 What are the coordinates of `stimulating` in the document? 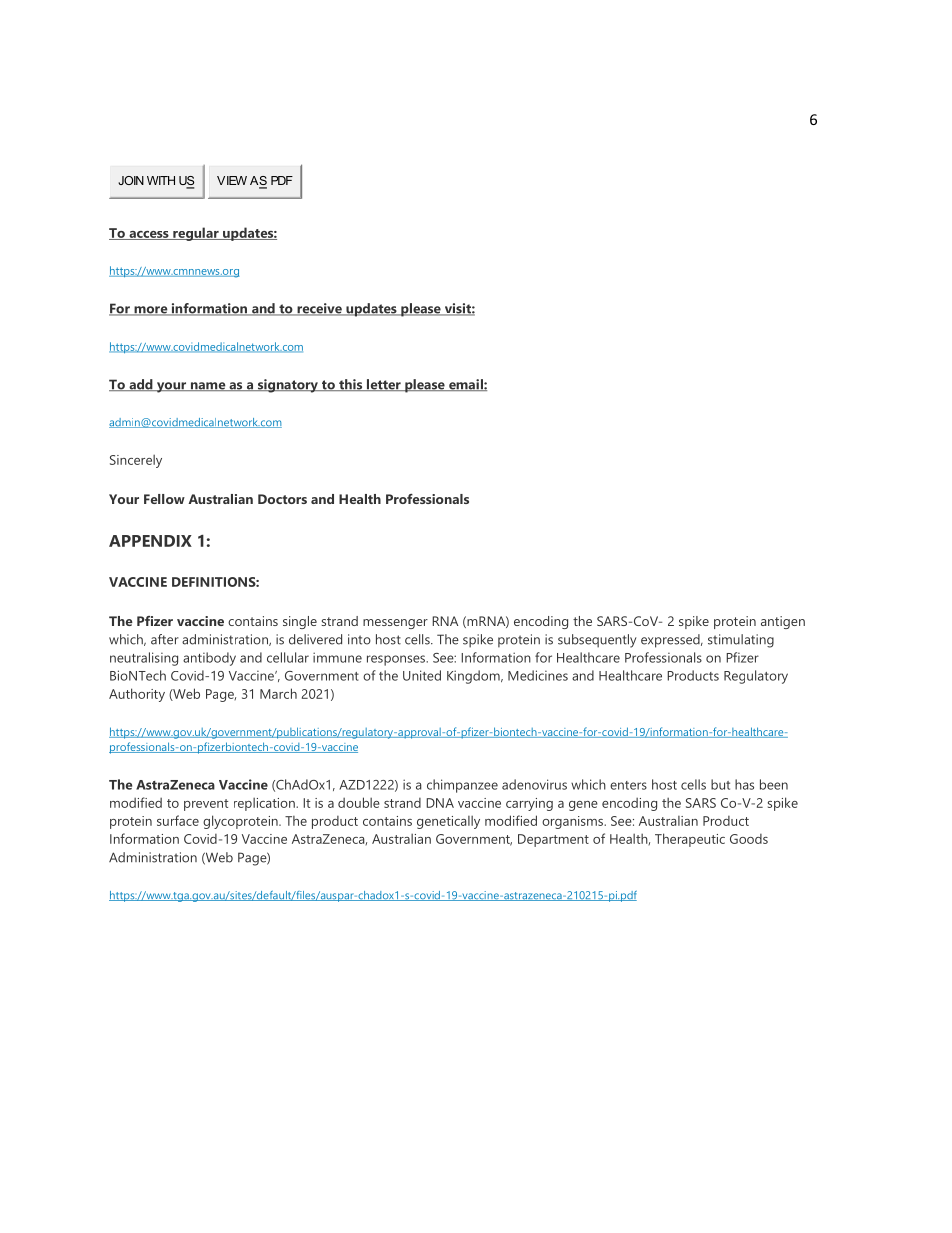 It's located at (741, 641).
